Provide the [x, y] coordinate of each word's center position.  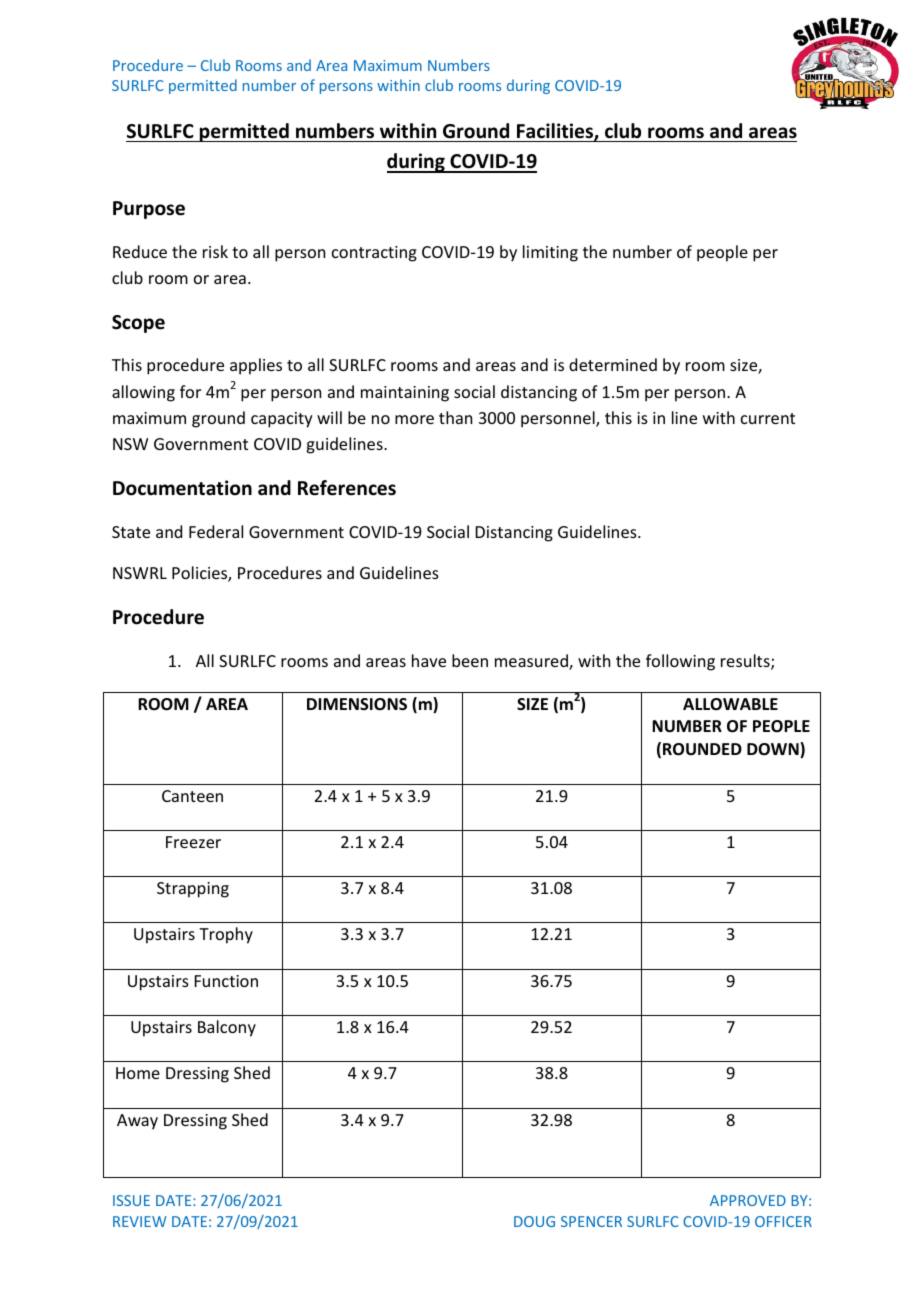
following [680, 662]
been [470, 660]
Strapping [193, 890]
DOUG [534, 1221]
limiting [550, 253]
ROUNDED [702, 749]
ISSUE [131, 1200]
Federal [216, 531]
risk [215, 251]
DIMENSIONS [357, 704]
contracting [374, 254]
